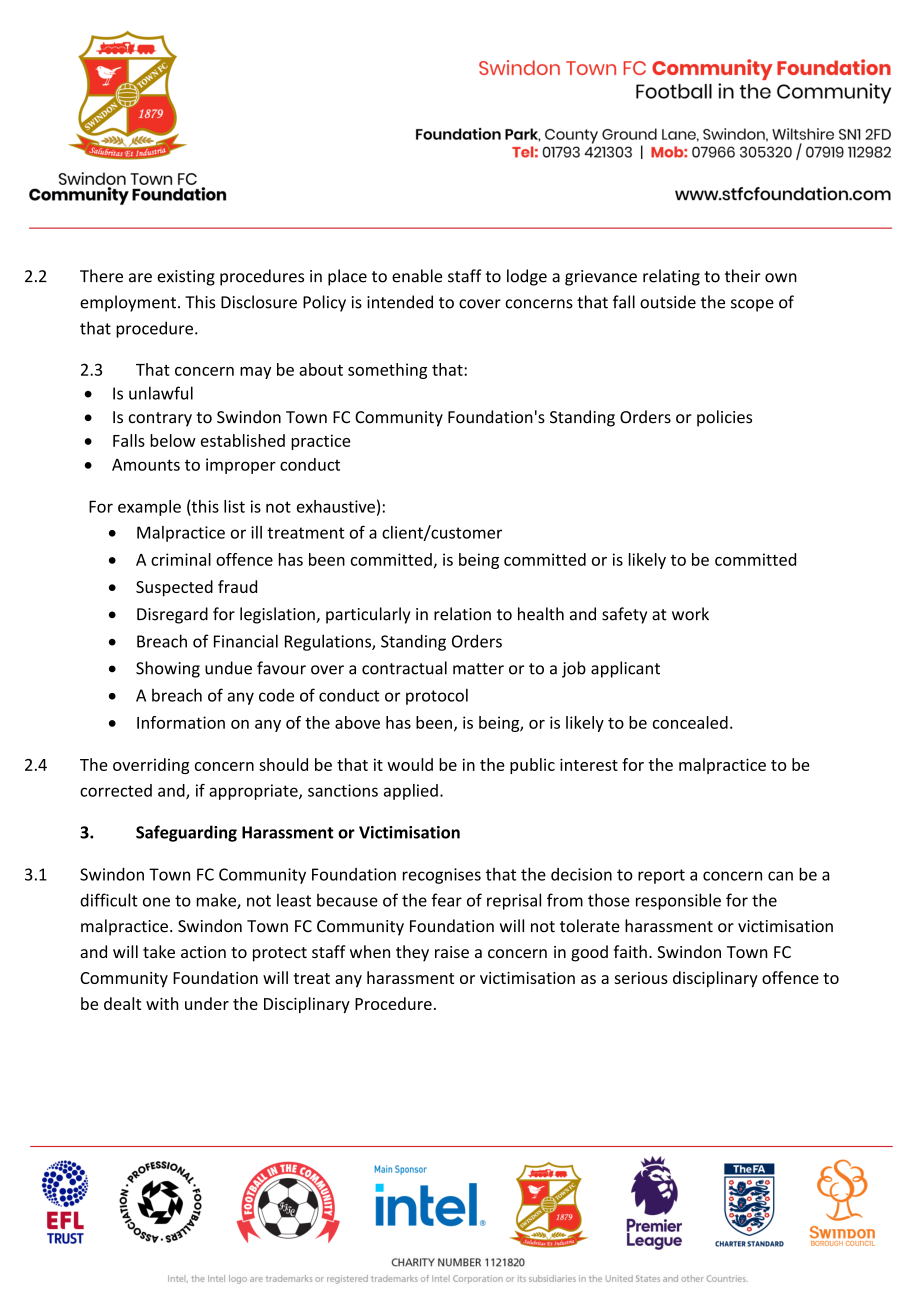  I want to click on serious, so click(641, 978).
